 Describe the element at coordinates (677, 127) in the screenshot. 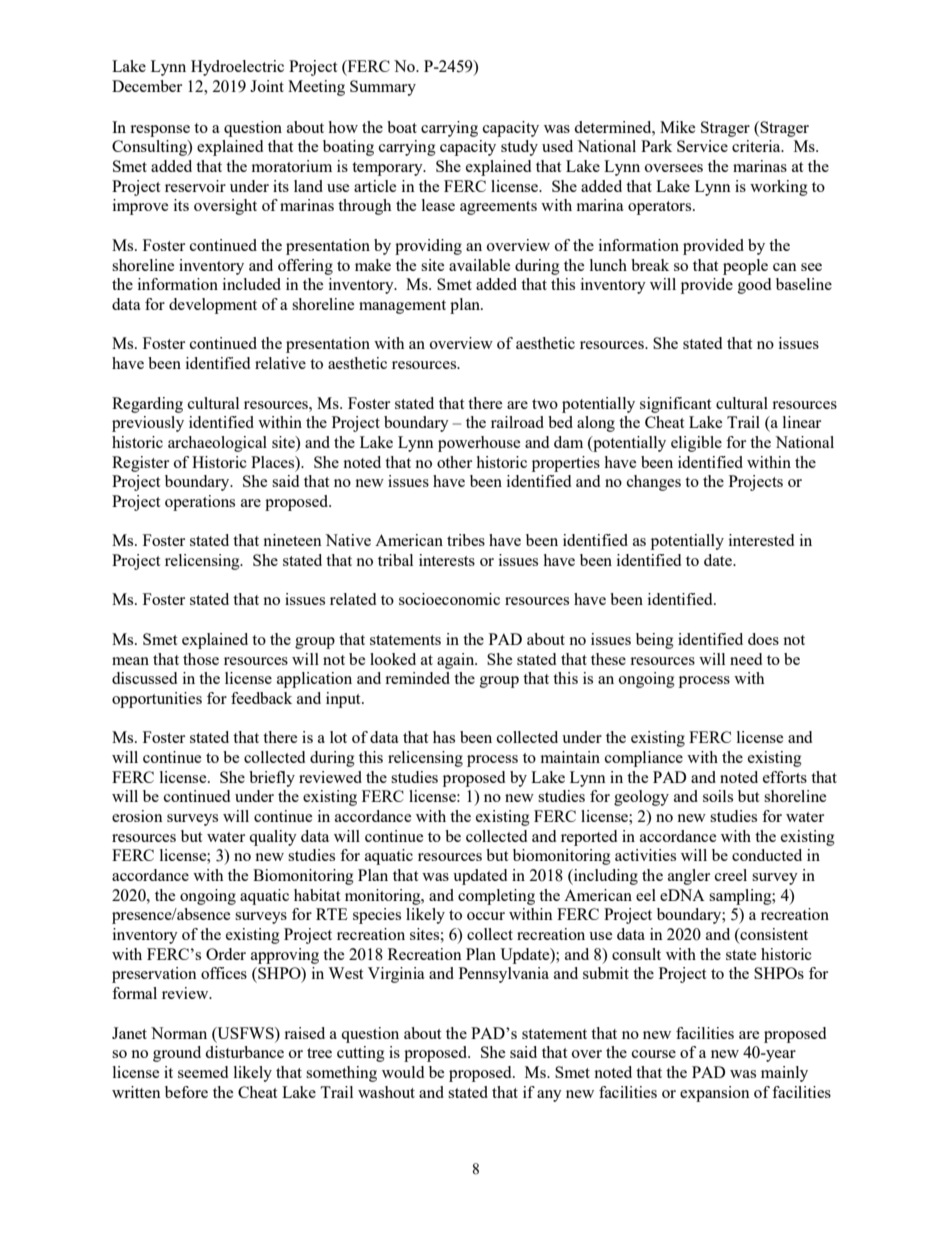

I see `Mike` at that location.
